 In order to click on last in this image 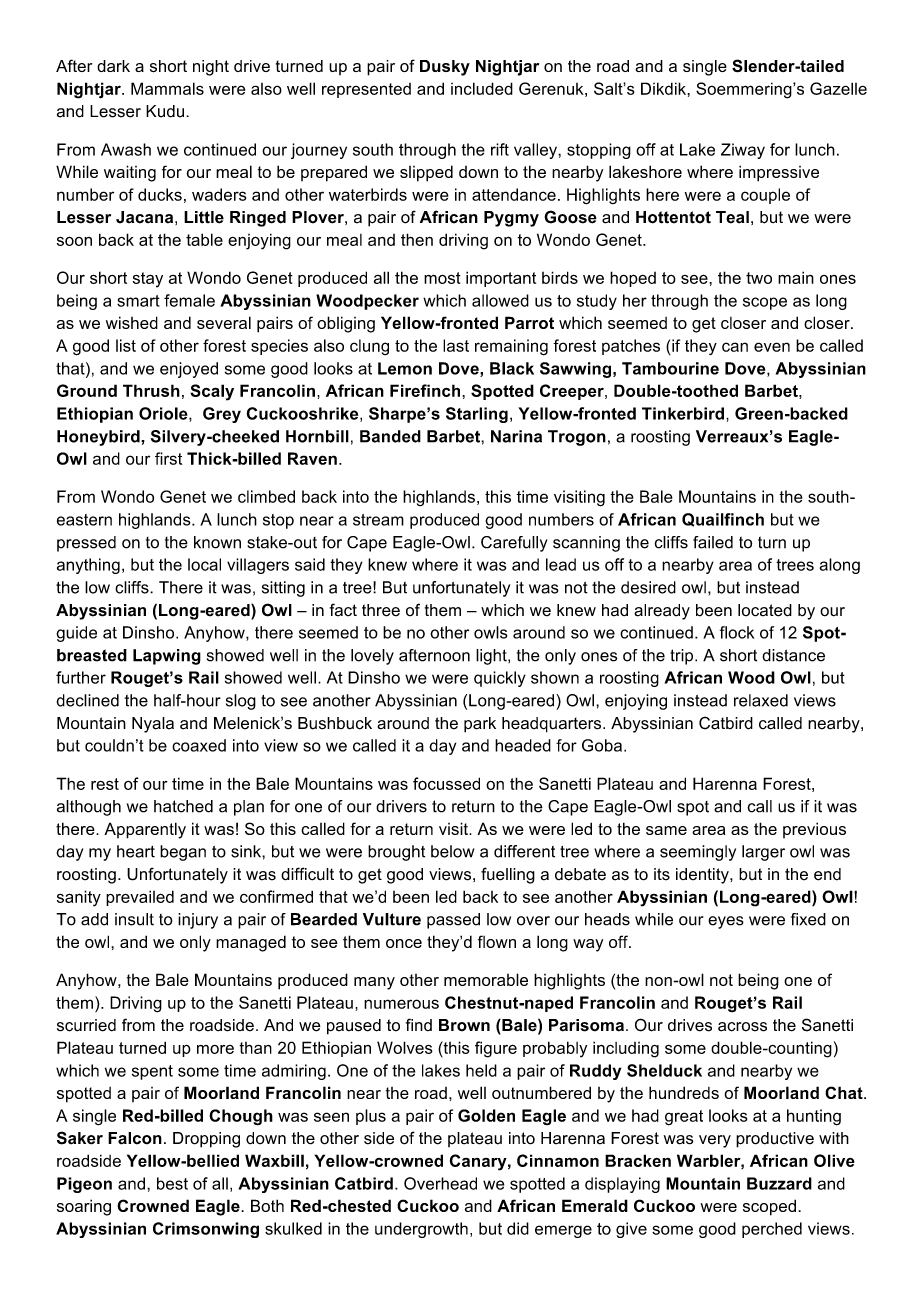, I will do `click(456, 345)`.
